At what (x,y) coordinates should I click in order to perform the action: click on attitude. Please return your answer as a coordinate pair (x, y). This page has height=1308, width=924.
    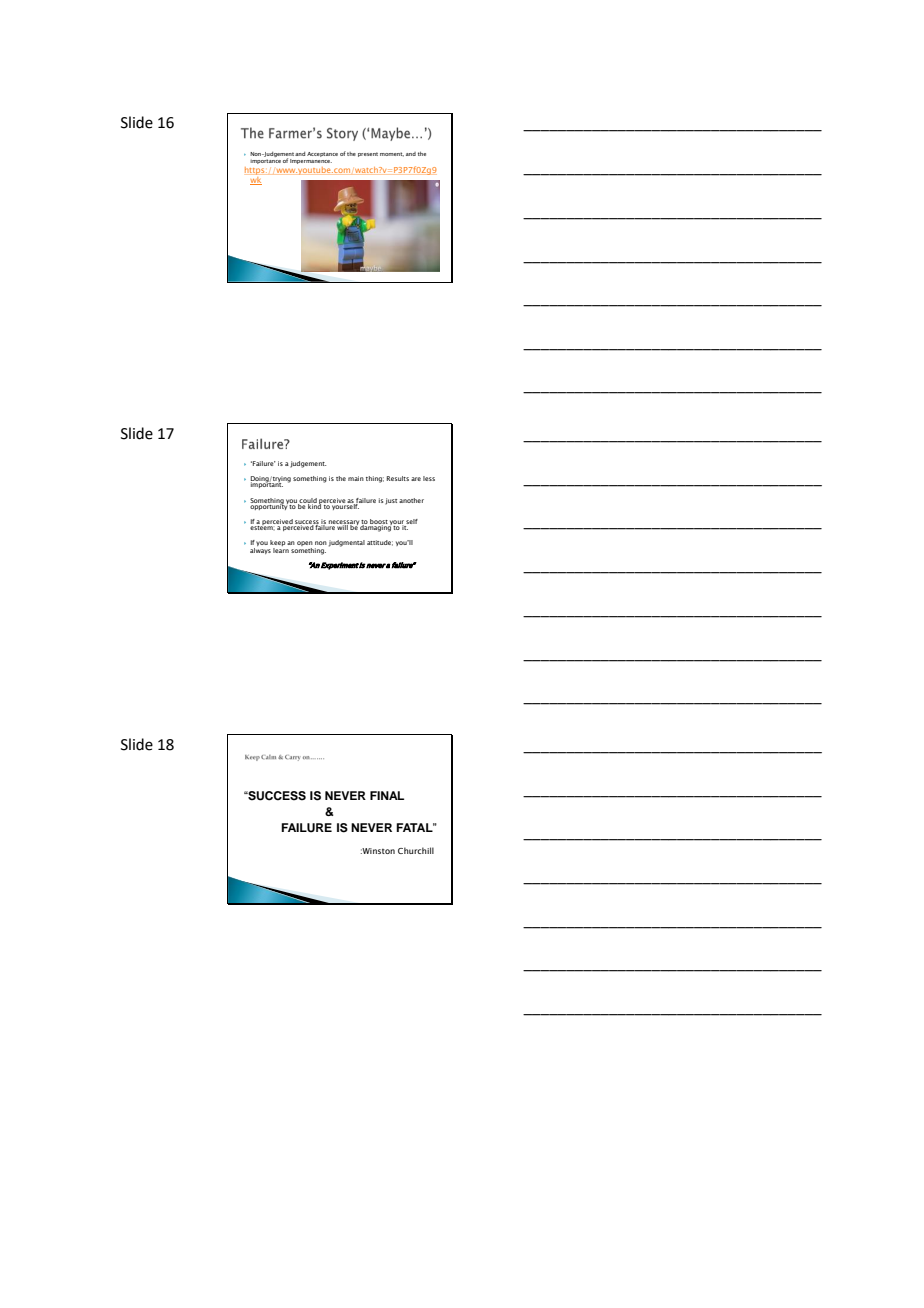
    Looking at the image, I should click on (380, 543).
